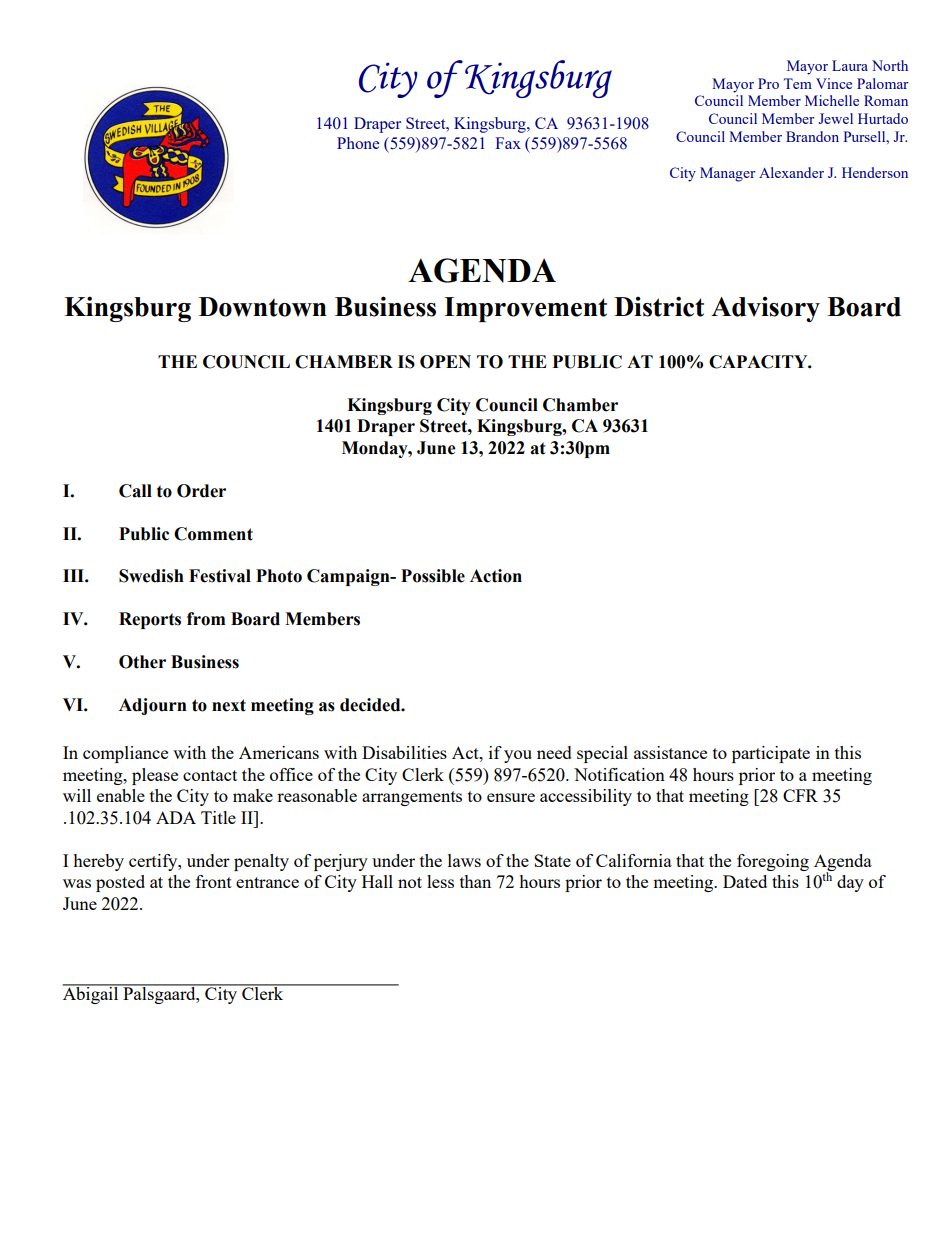  I want to click on Fax, so click(508, 143).
